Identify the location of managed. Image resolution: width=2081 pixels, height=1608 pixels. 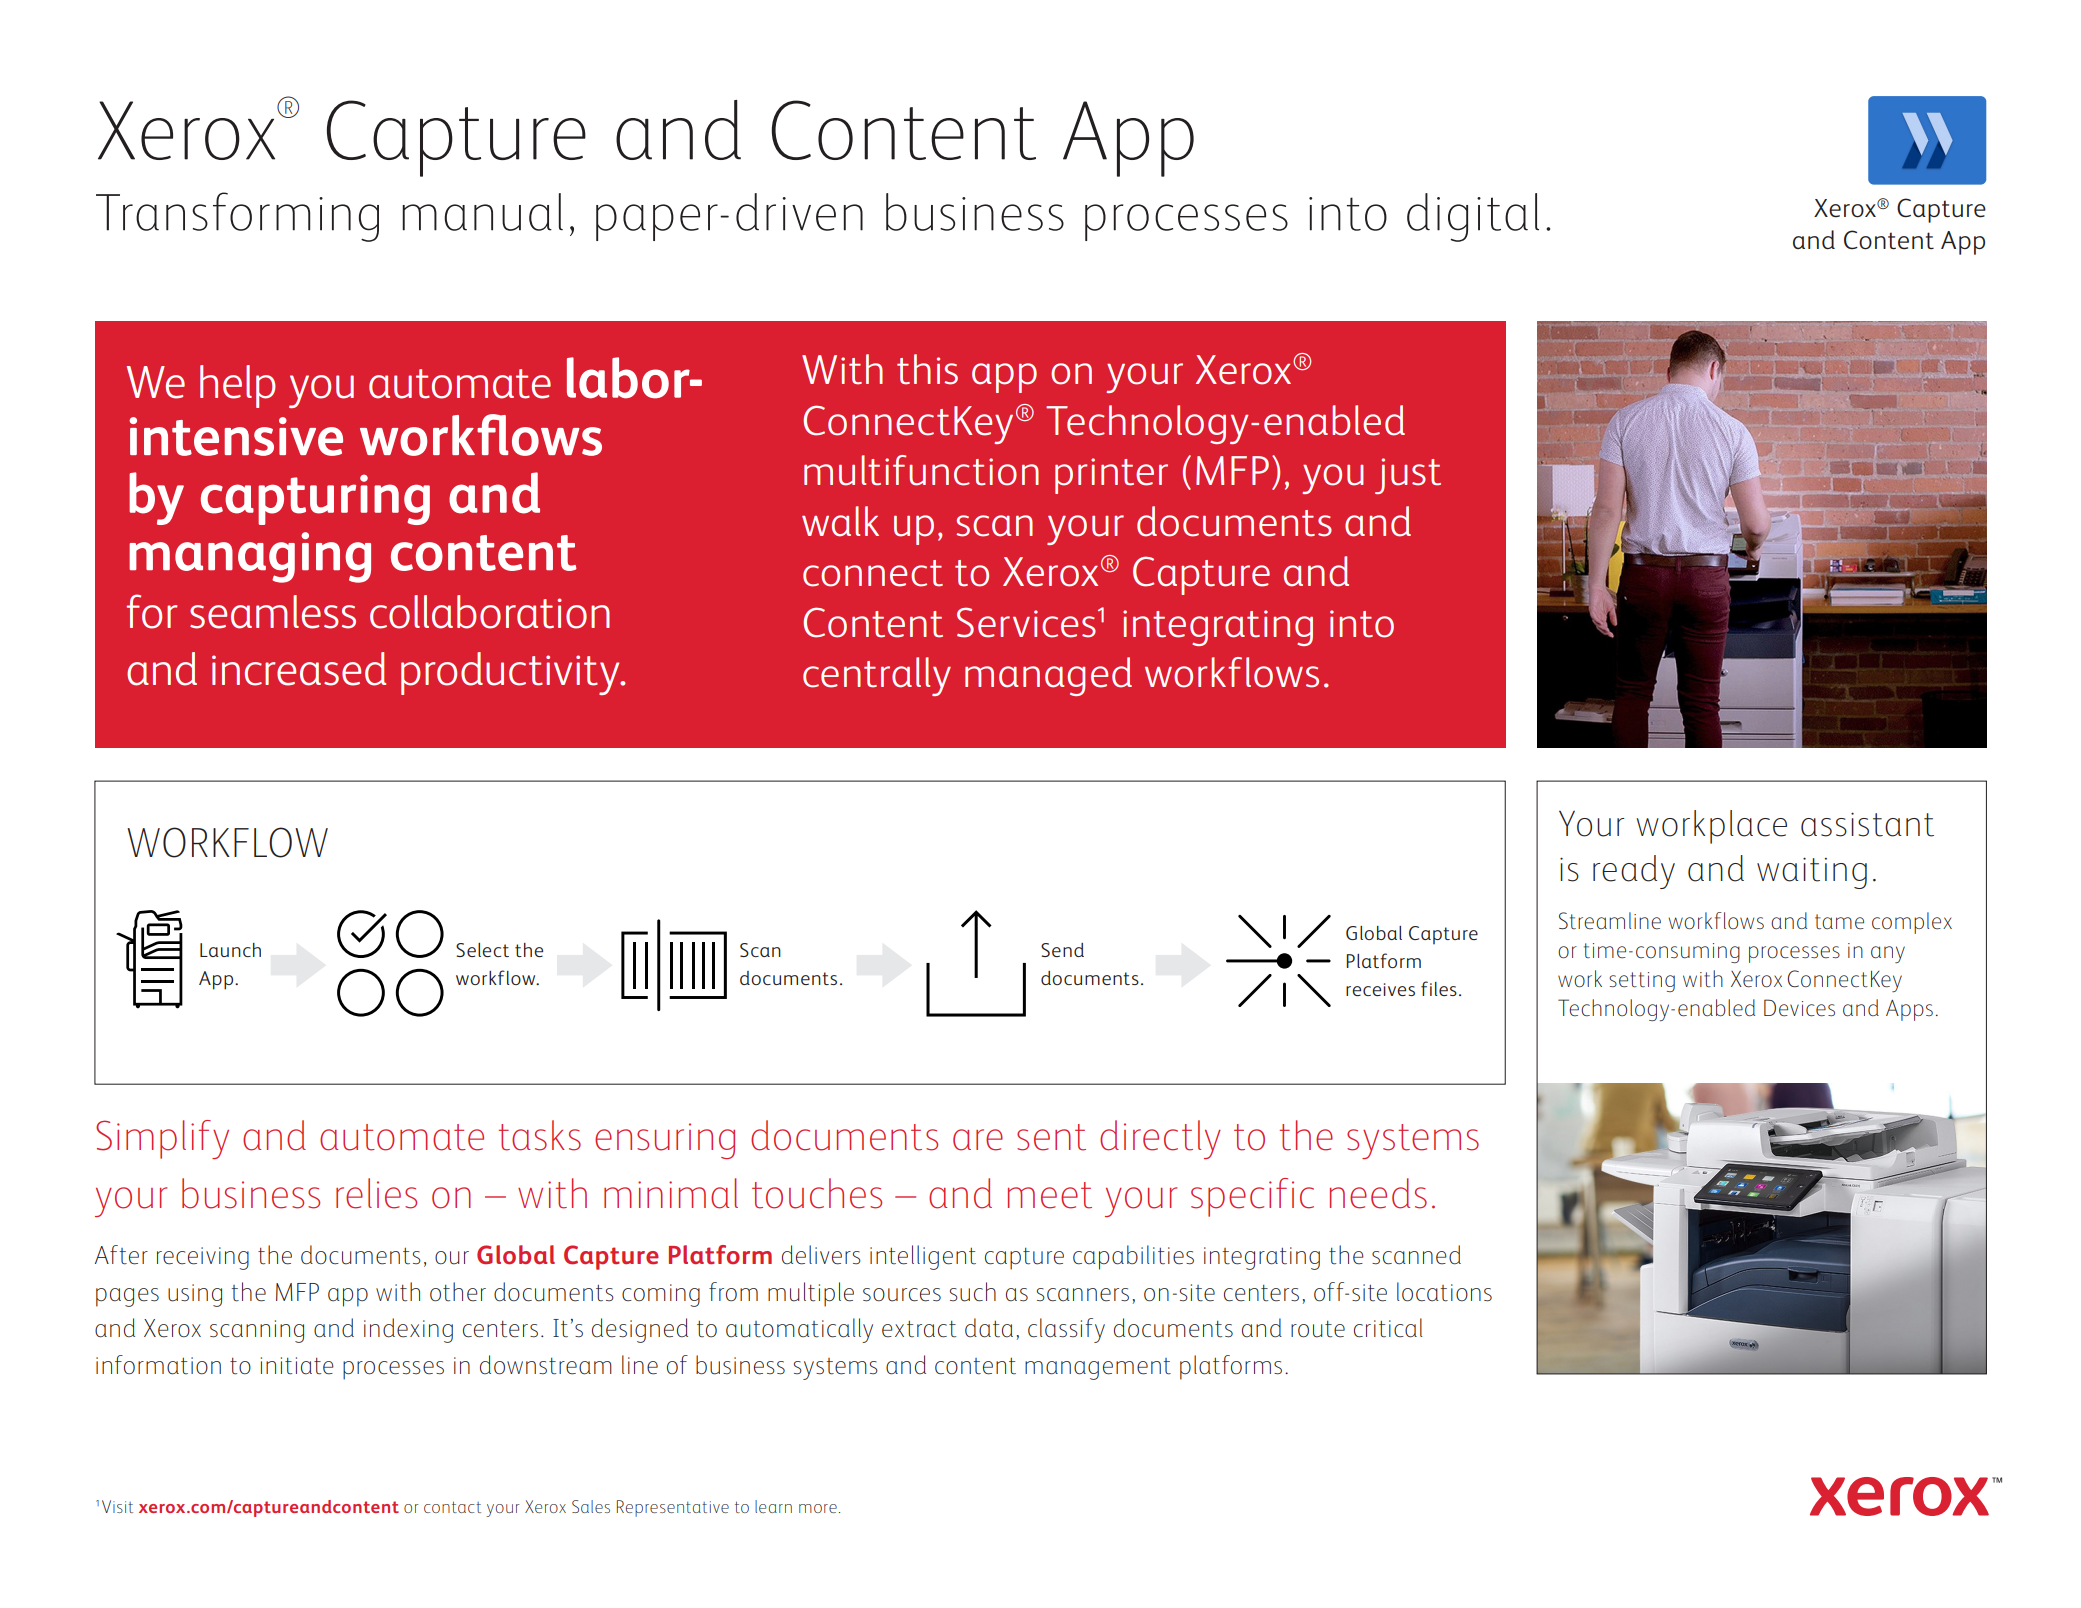
(1048, 676).
